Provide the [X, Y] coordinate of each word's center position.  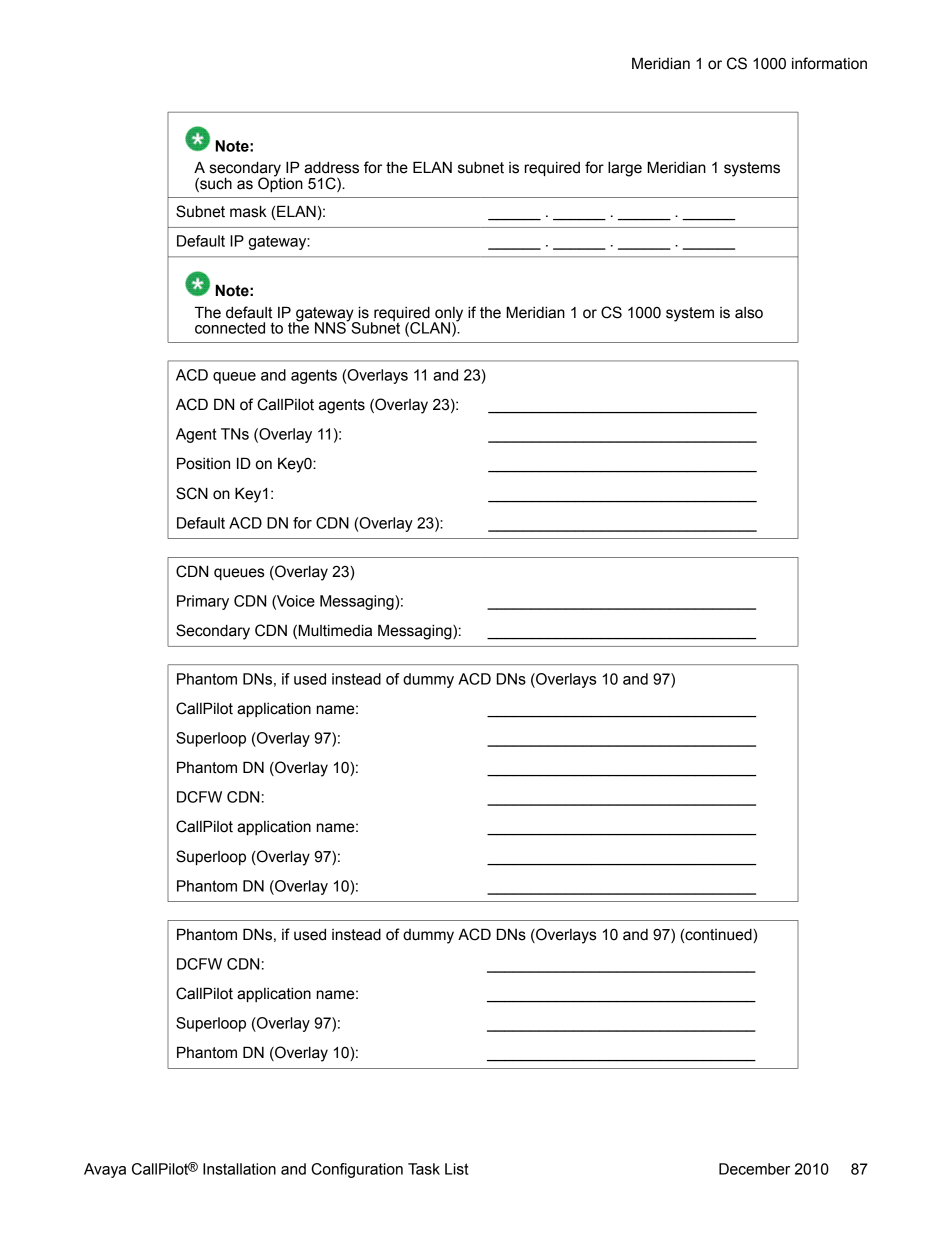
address [331, 167]
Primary [203, 602]
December [754, 1169]
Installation [239, 1169]
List [457, 1169]
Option [280, 183]
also [749, 313]
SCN [192, 493]
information [829, 63]
